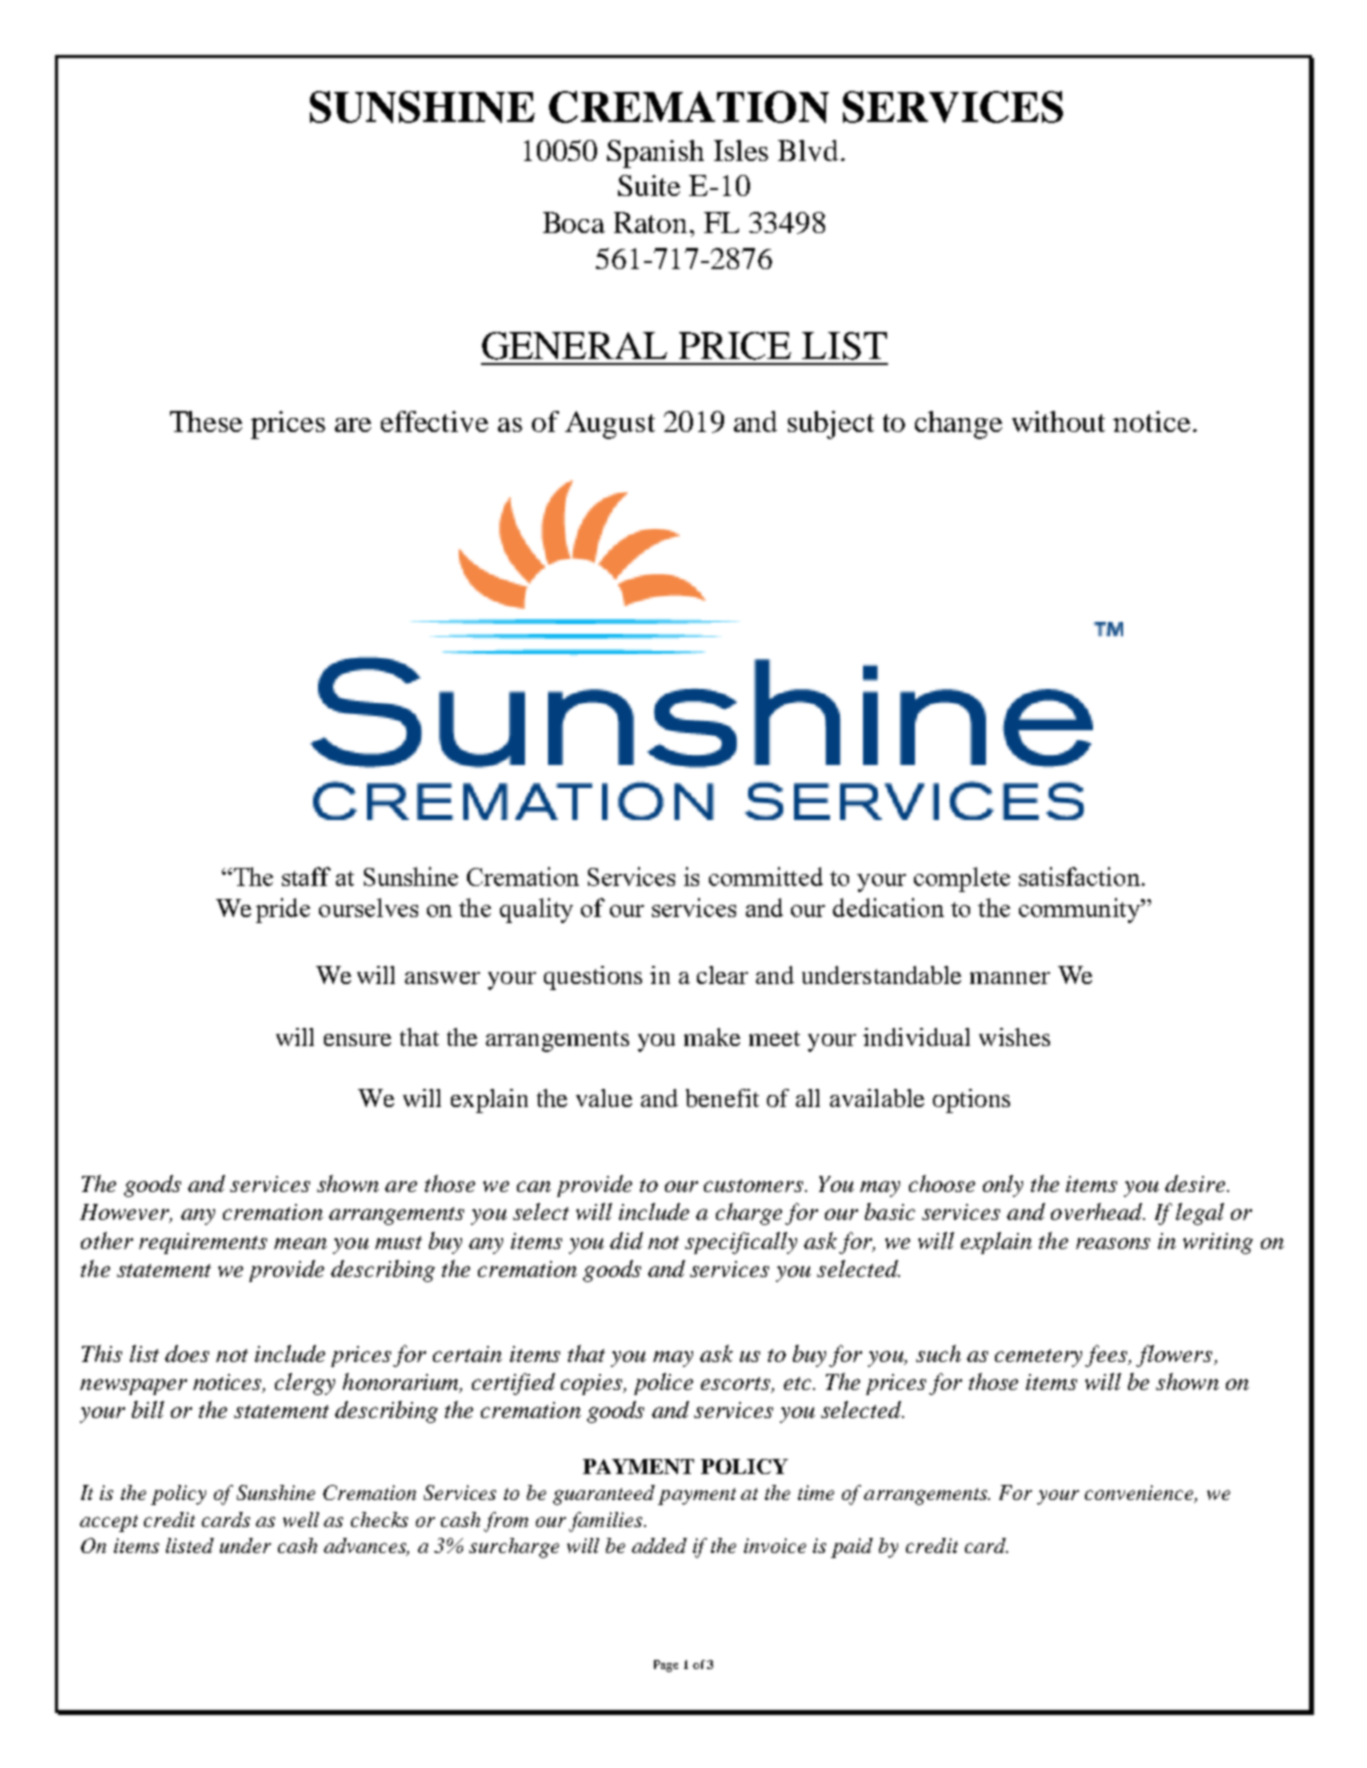 This screenshot has height=1768, width=1367. What do you see at coordinates (301, 1519) in the screenshot?
I see `well` at bounding box center [301, 1519].
